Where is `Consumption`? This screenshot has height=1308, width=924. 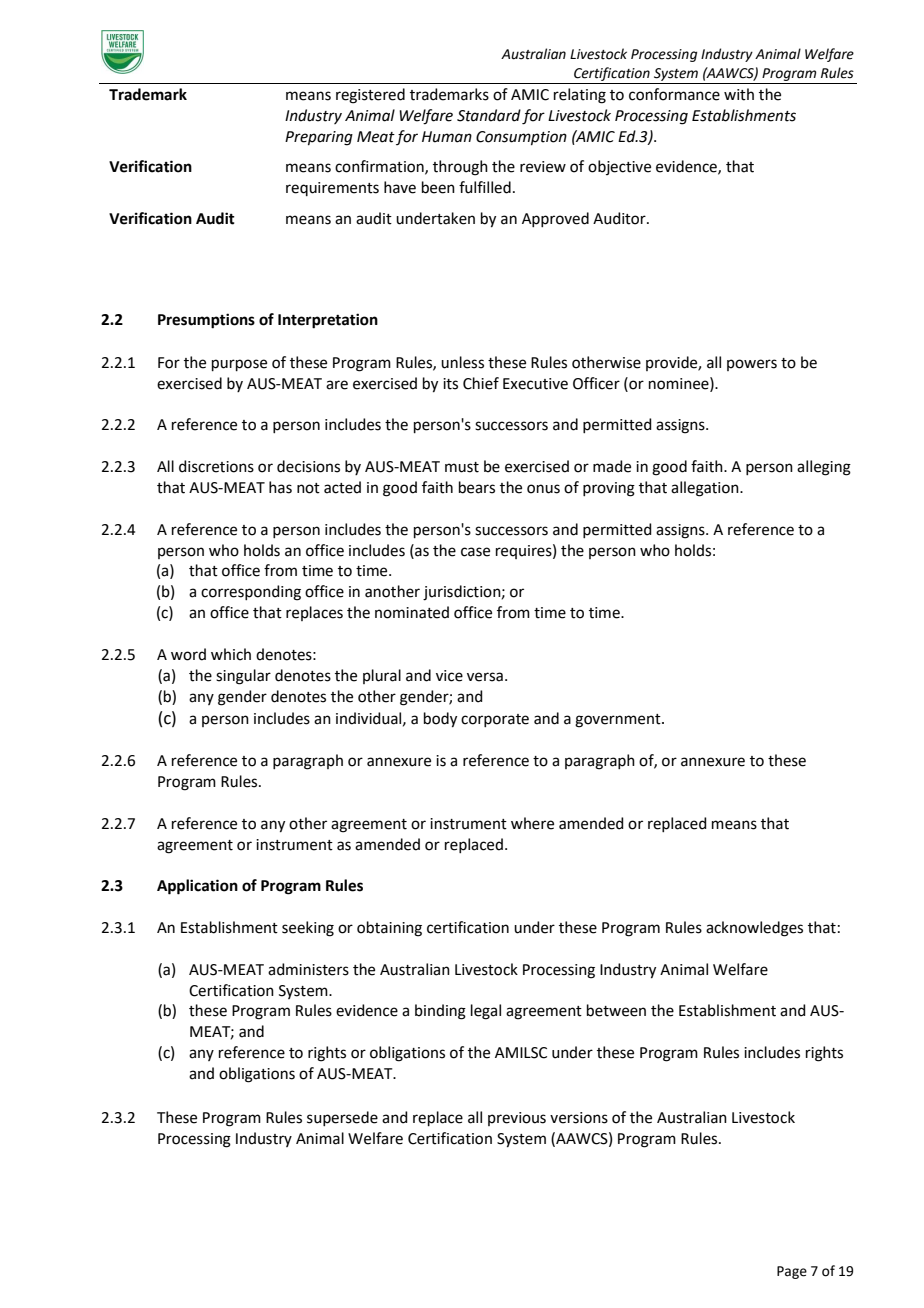
Consumption is located at coordinates (521, 138).
